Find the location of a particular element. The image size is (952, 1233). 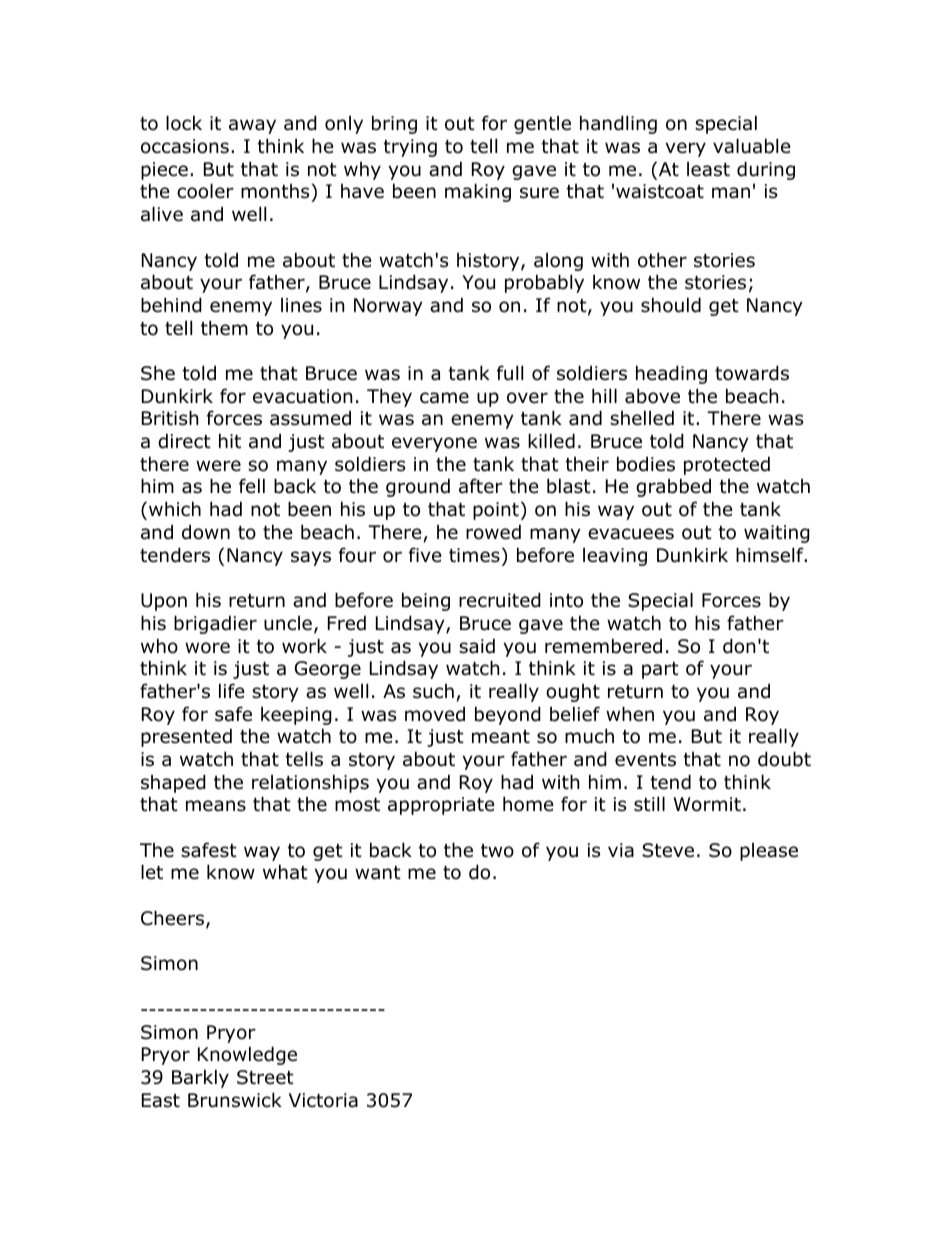

recruited is located at coordinates (500, 600).
